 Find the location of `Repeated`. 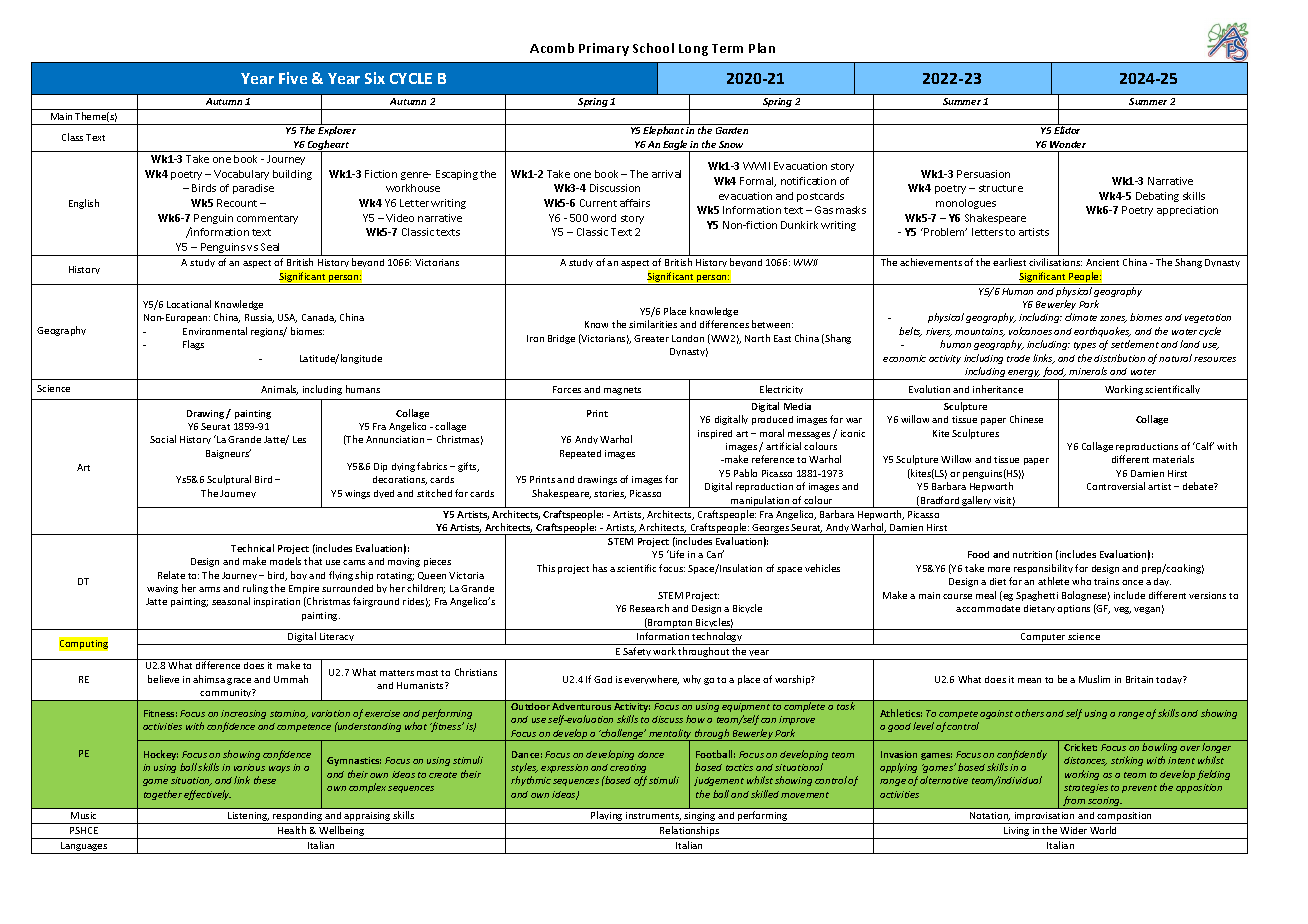

Repeated is located at coordinates (580, 454).
